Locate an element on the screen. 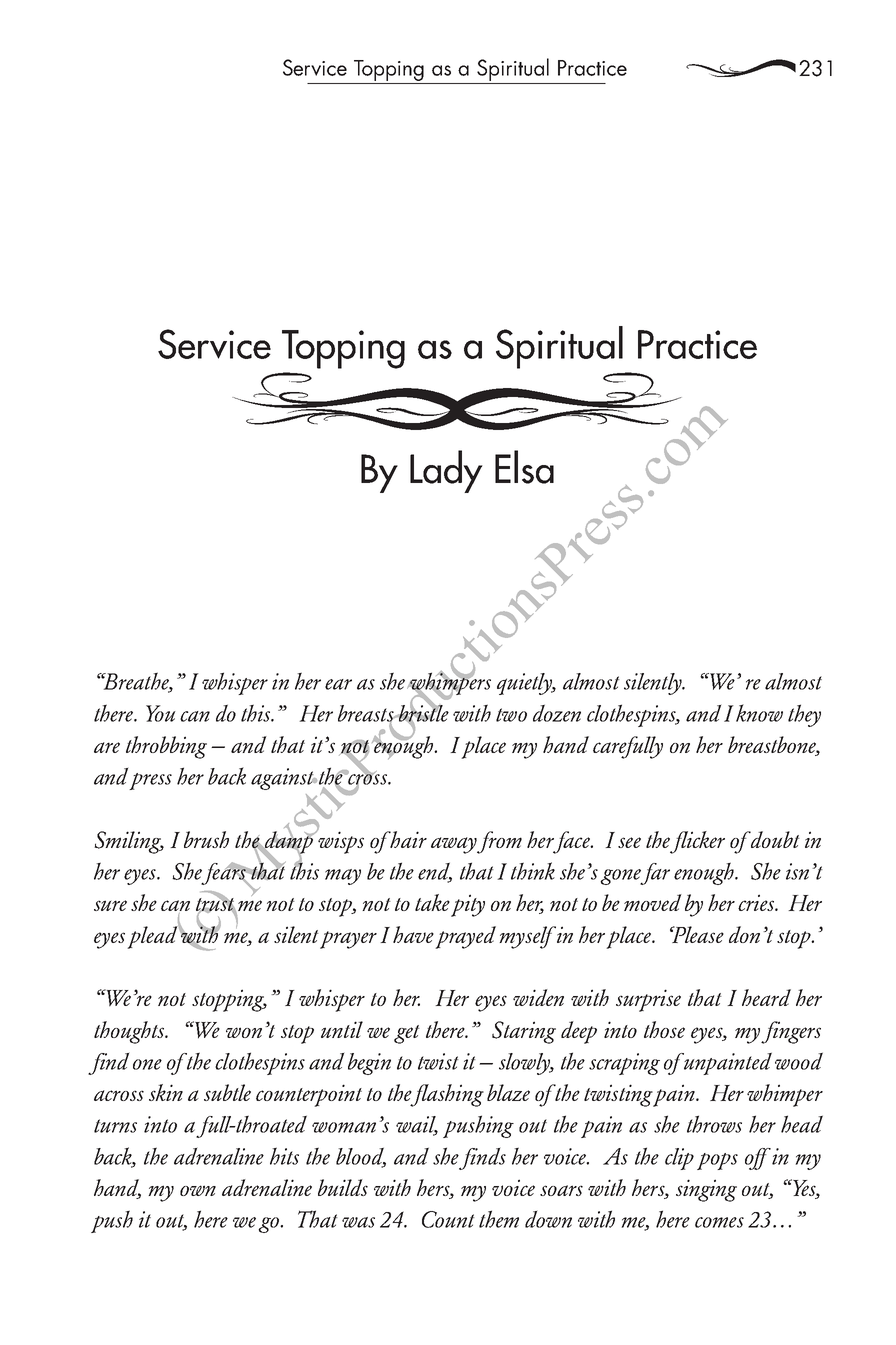 This screenshot has width=896, height=1345. flicker is located at coordinates (697, 842).
